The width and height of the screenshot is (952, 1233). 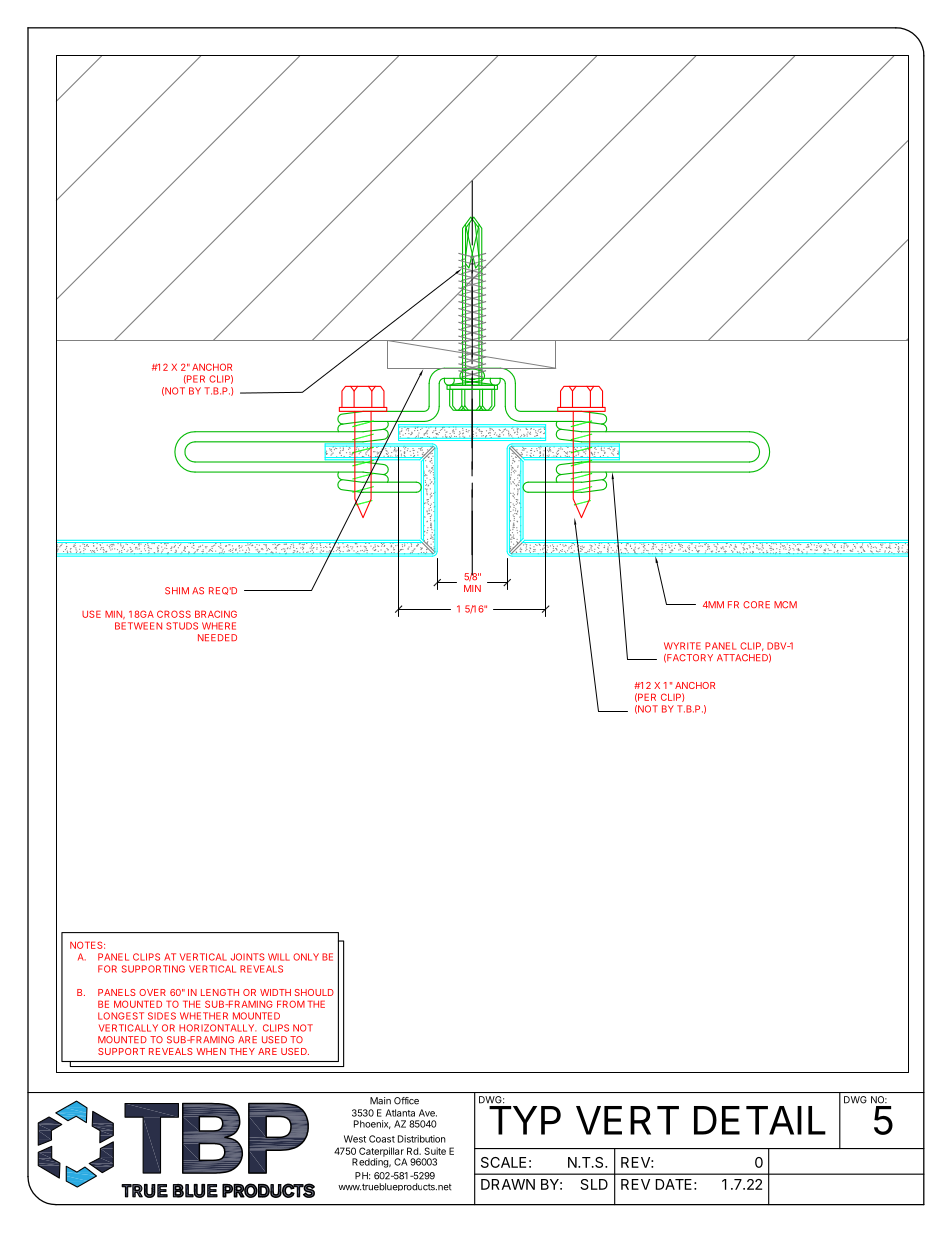 What do you see at coordinates (174, 614) in the screenshot?
I see `CROSS` at bounding box center [174, 614].
